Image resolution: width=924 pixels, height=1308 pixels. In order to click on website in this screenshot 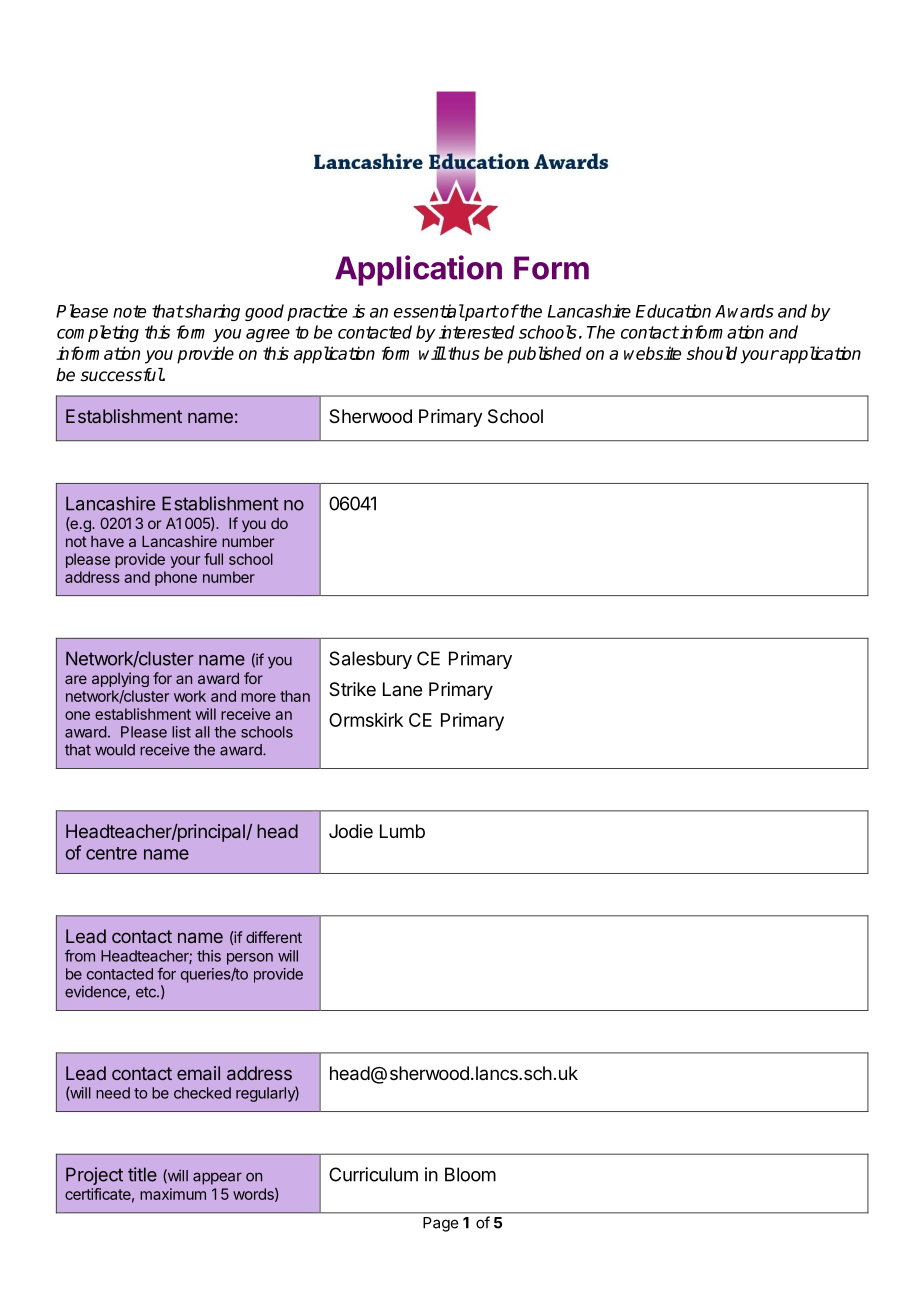, I will do `click(652, 353)`.
